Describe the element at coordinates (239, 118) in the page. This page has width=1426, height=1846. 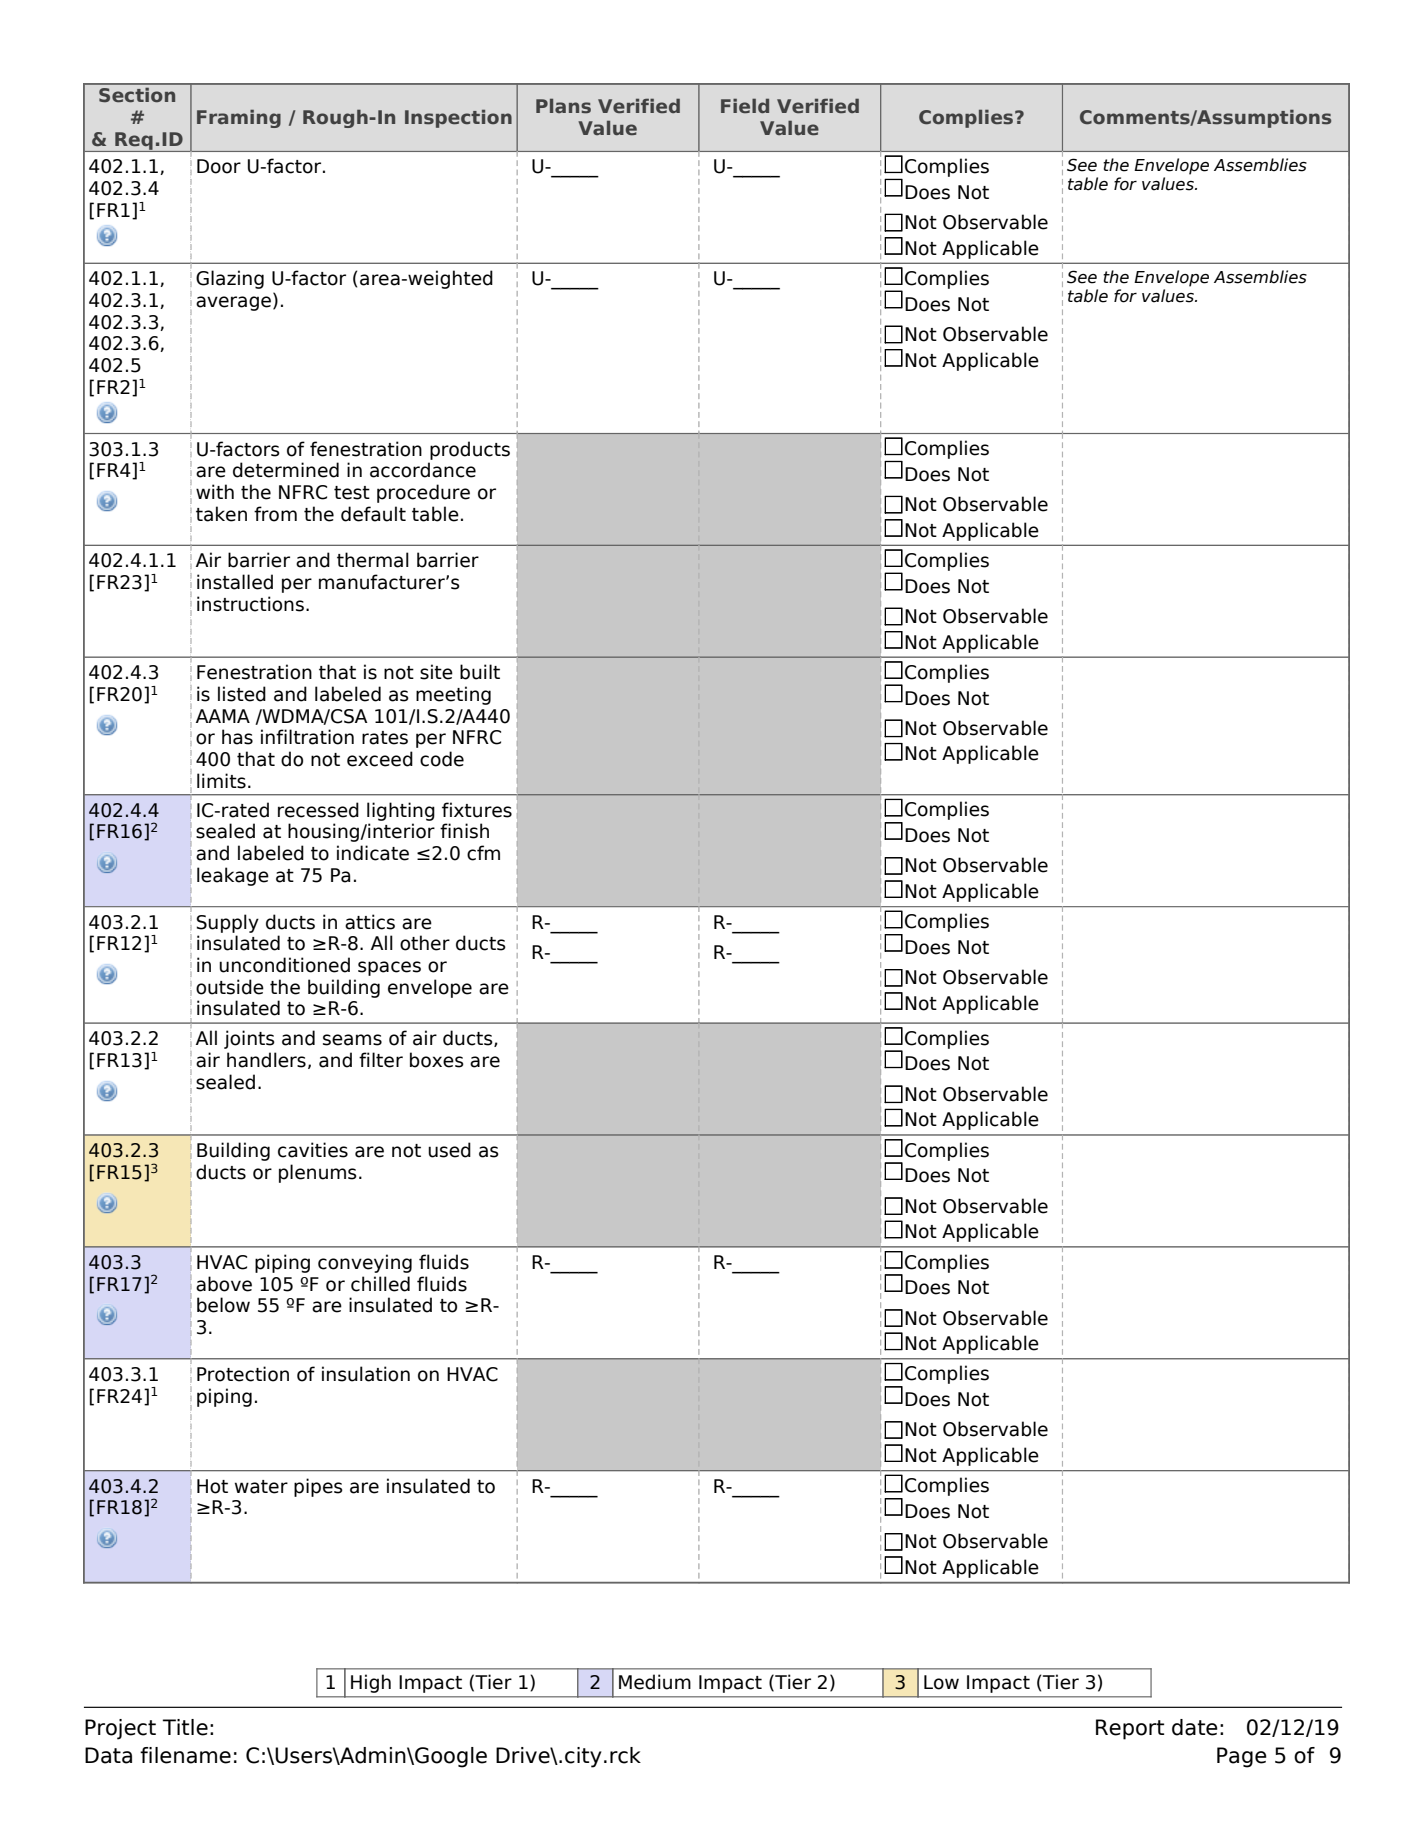
I see `Framing` at that location.
